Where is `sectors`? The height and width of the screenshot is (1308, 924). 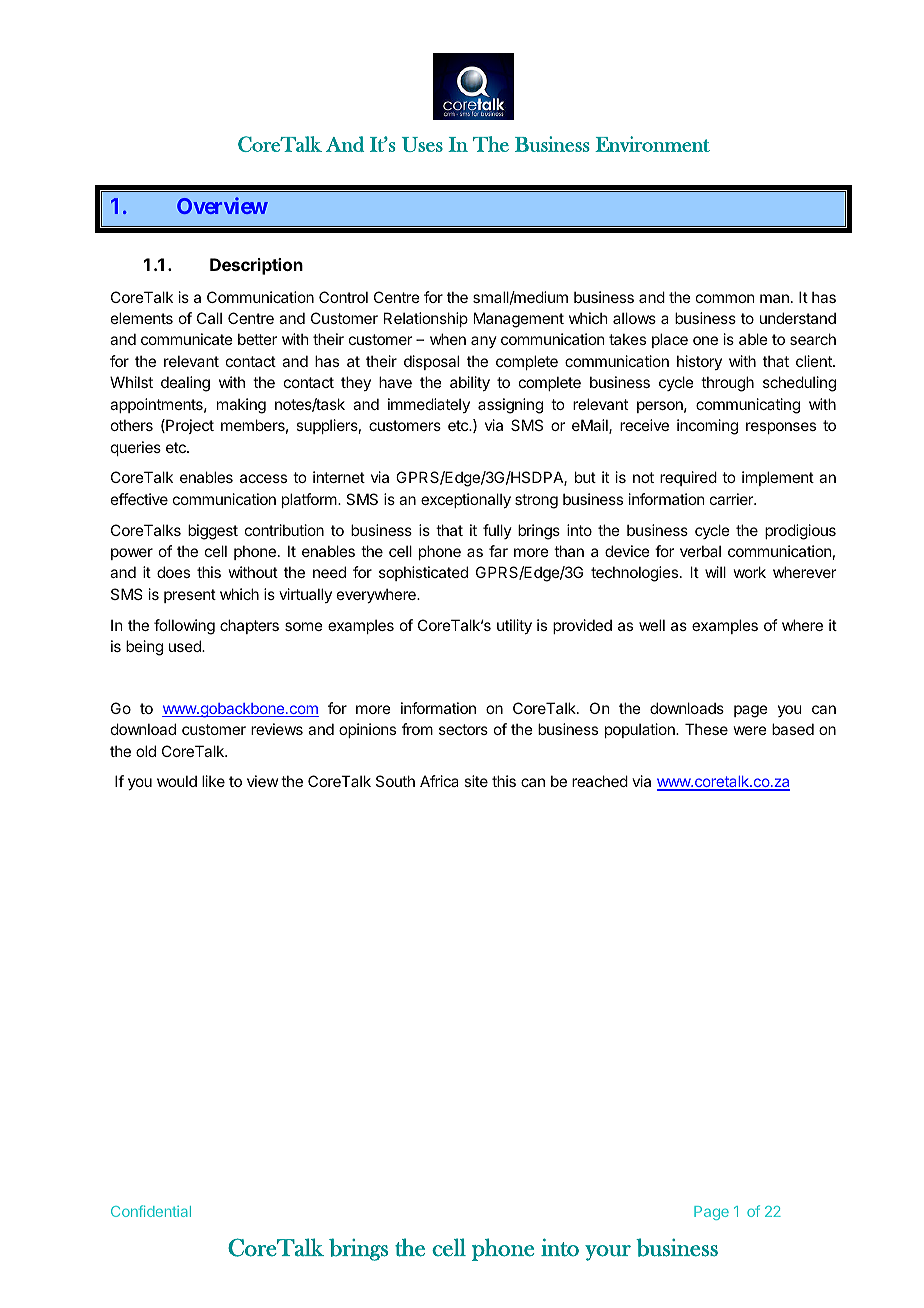 sectors is located at coordinates (463, 729).
